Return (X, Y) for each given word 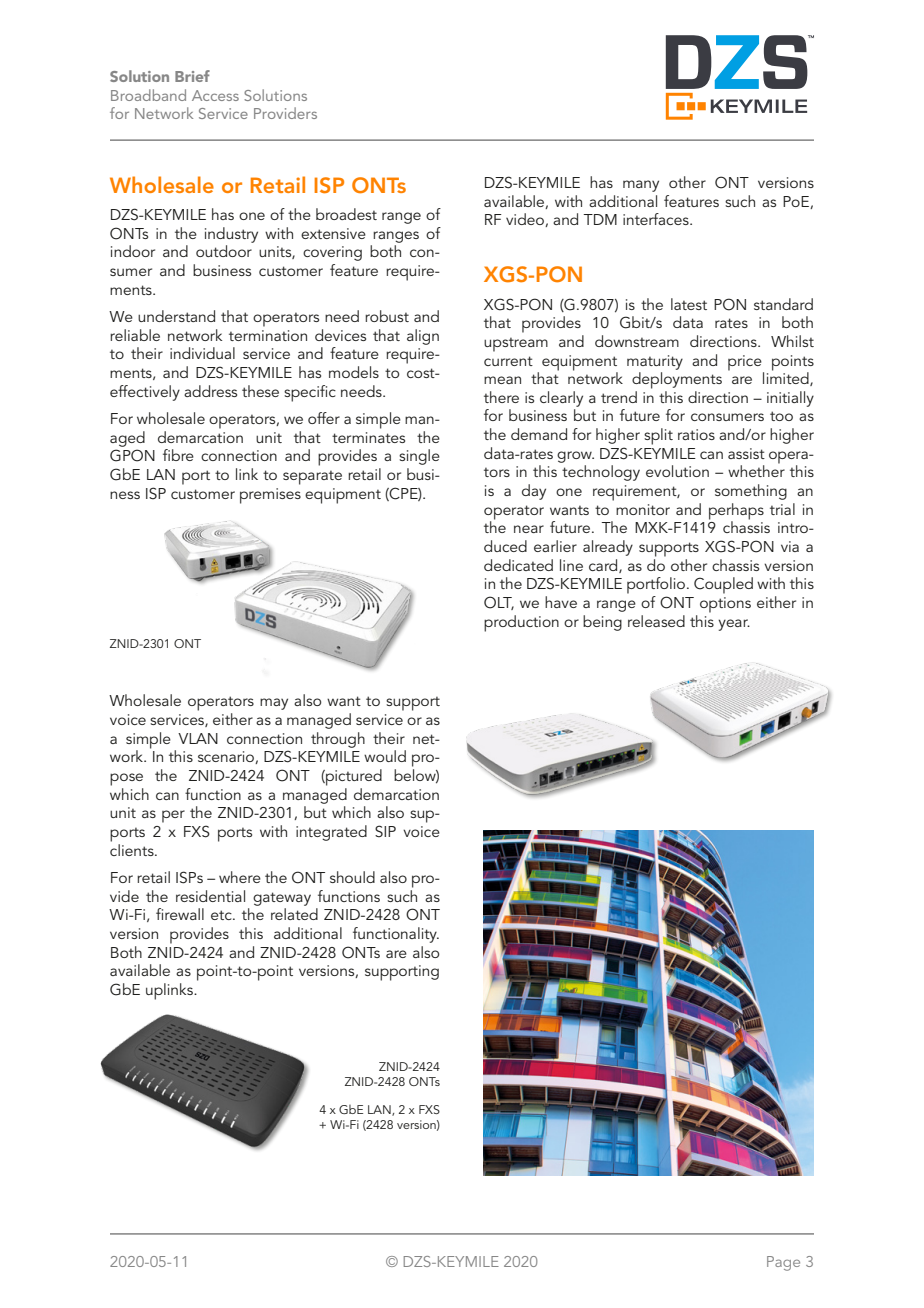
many (641, 186)
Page (783, 1263)
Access (215, 95)
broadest (346, 214)
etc (222, 915)
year (734, 625)
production (521, 623)
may (274, 704)
